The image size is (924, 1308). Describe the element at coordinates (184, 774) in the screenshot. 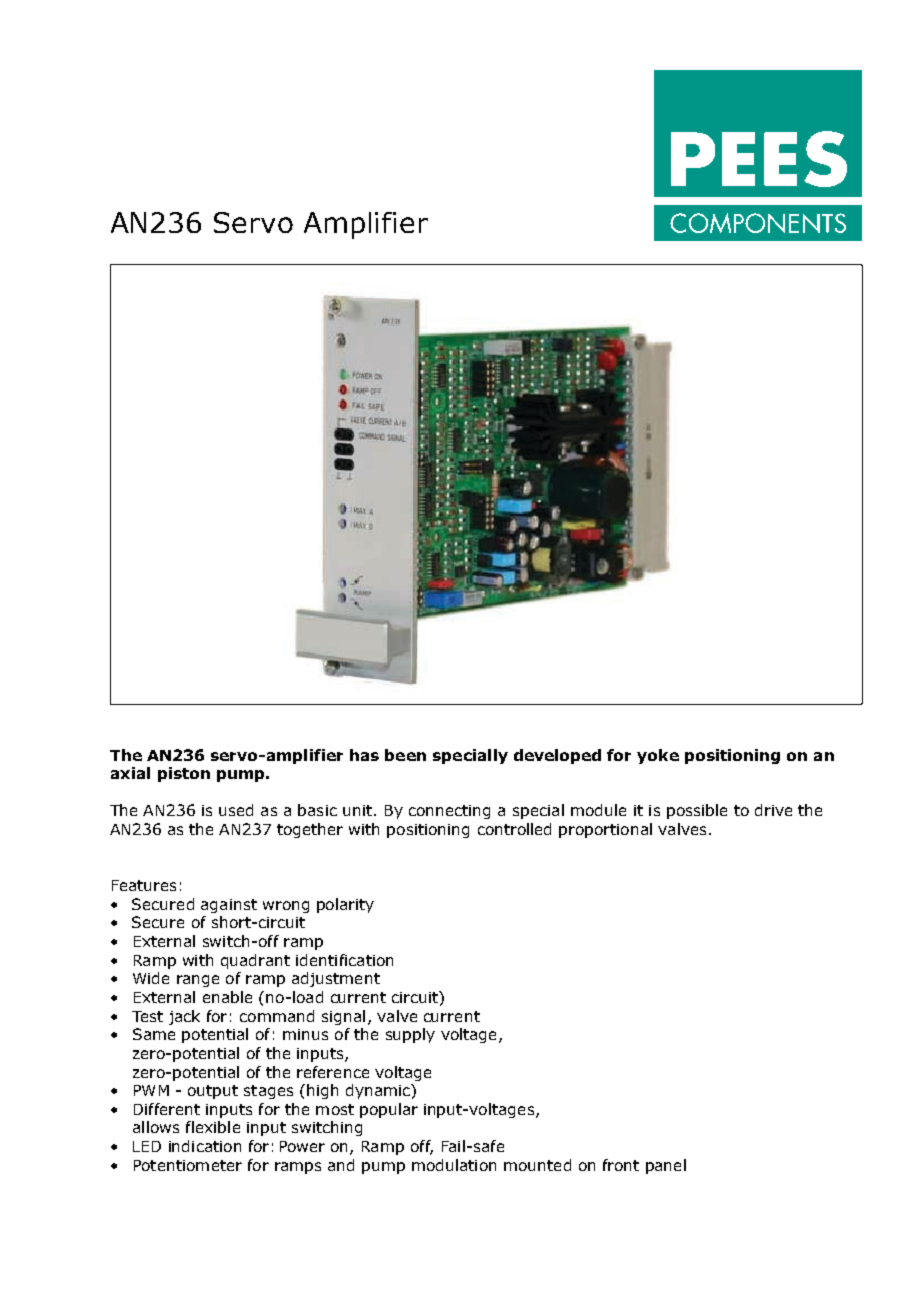

I see `piston` at that location.
